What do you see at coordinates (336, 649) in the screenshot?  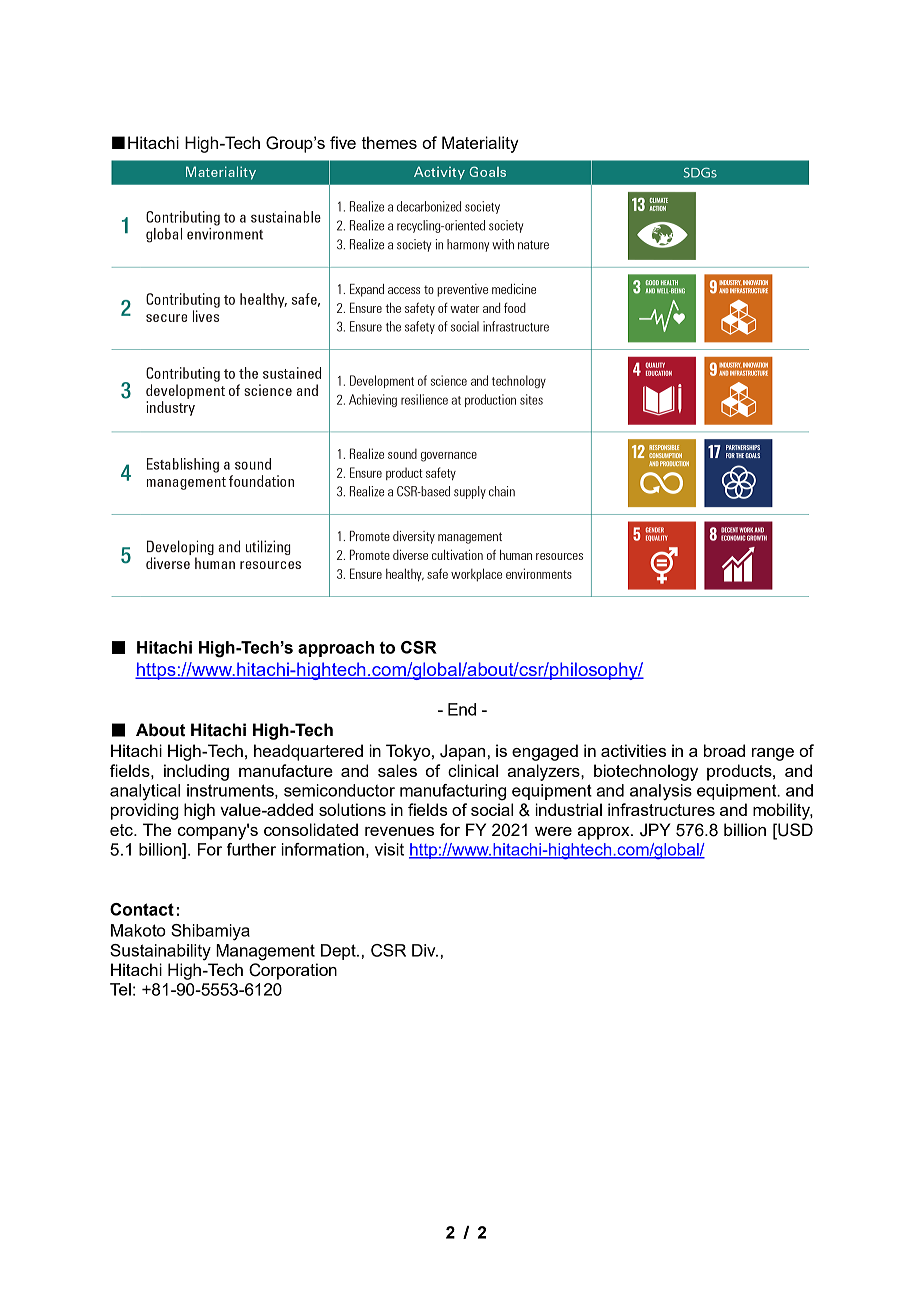 I see `approach` at bounding box center [336, 649].
